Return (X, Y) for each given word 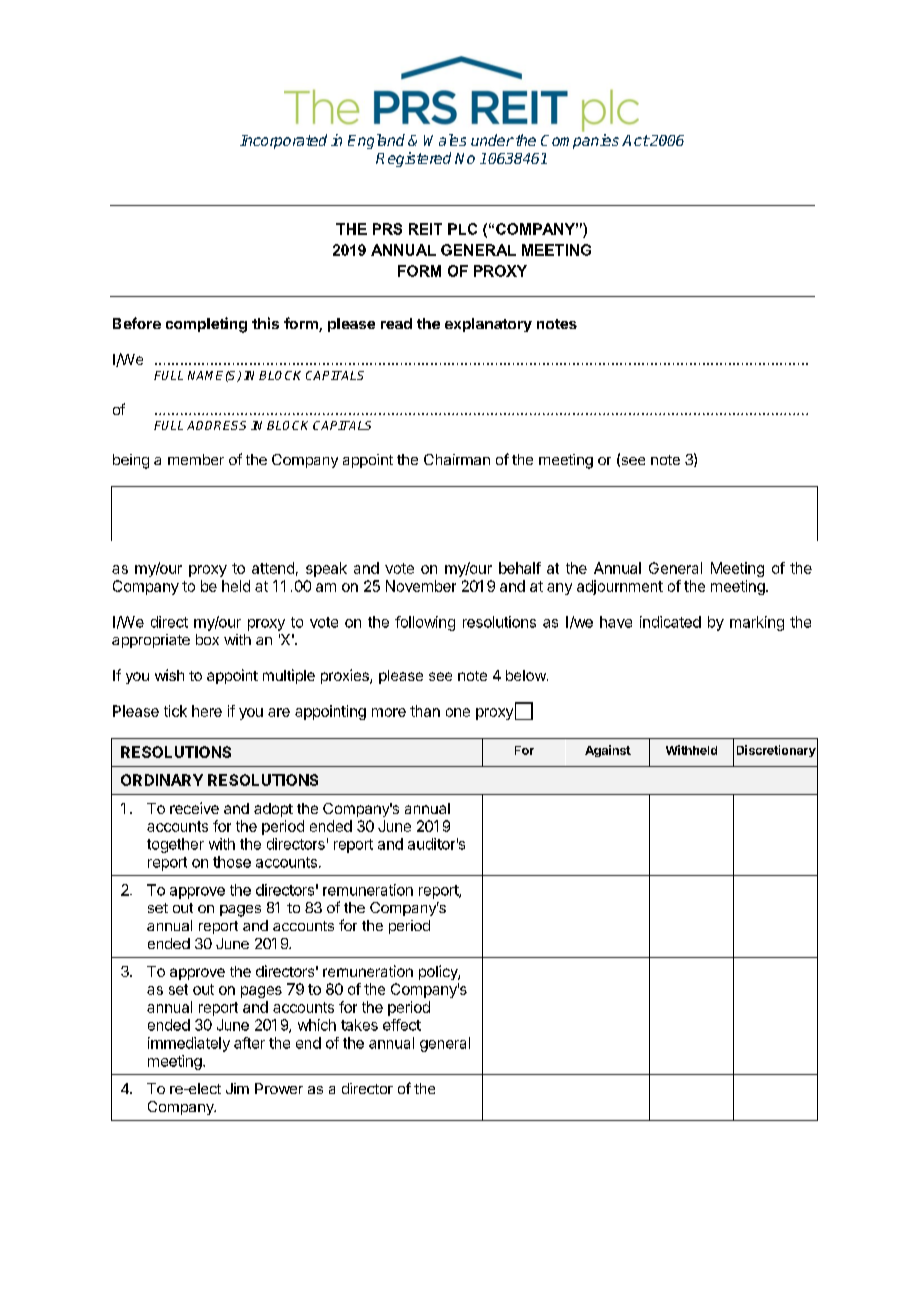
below (527, 675)
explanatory (488, 325)
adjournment (620, 587)
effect (402, 1025)
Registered (413, 159)
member (196, 459)
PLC (462, 229)
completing (206, 325)
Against (608, 751)
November (421, 586)
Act (635, 140)
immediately (189, 1044)
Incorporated (283, 141)
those (232, 862)
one (458, 712)
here (207, 711)
